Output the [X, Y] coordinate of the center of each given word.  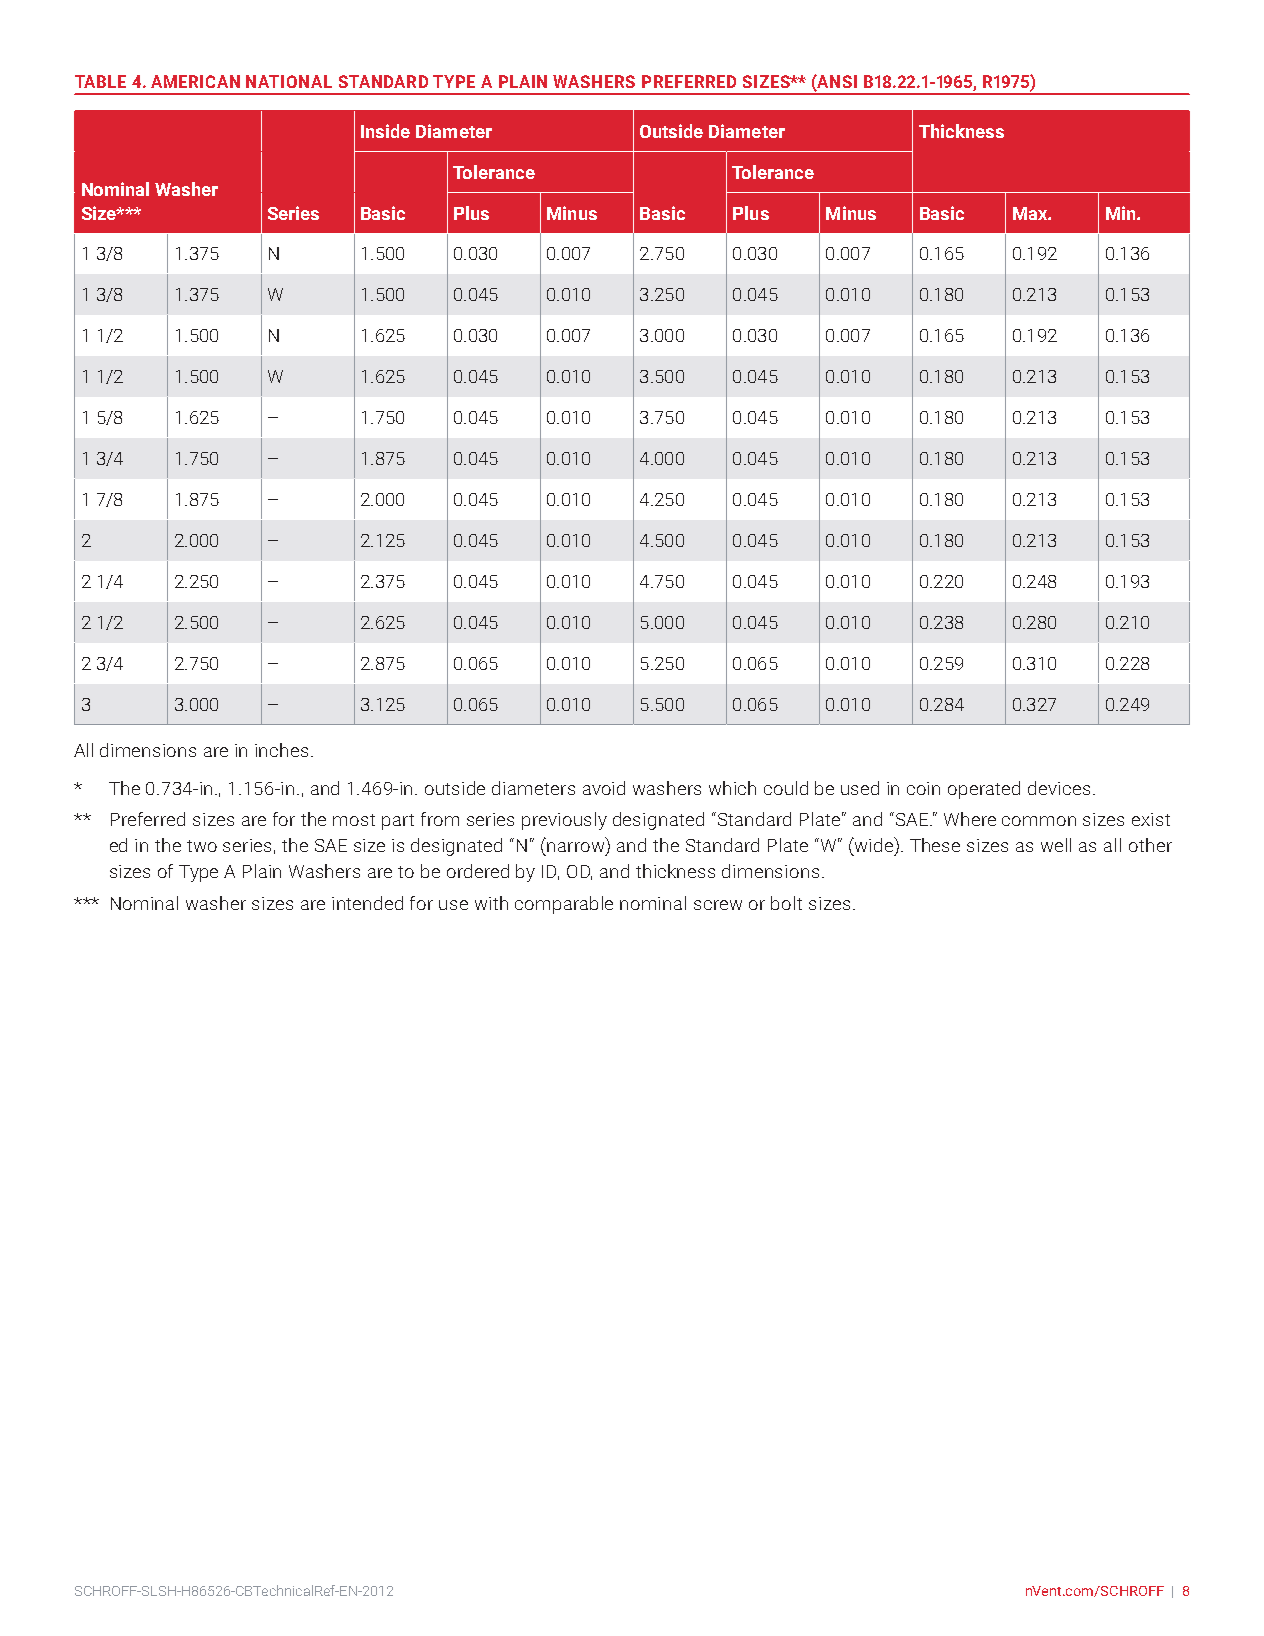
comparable [564, 905]
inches [281, 750]
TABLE [100, 81]
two [202, 846]
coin [923, 788]
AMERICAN [195, 81]
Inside [385, 131]
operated [984, 790]
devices [1059, 788]
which [732, 788]
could [786, 788]
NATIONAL [289, 81]
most [354, 820]
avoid [604, 788]
